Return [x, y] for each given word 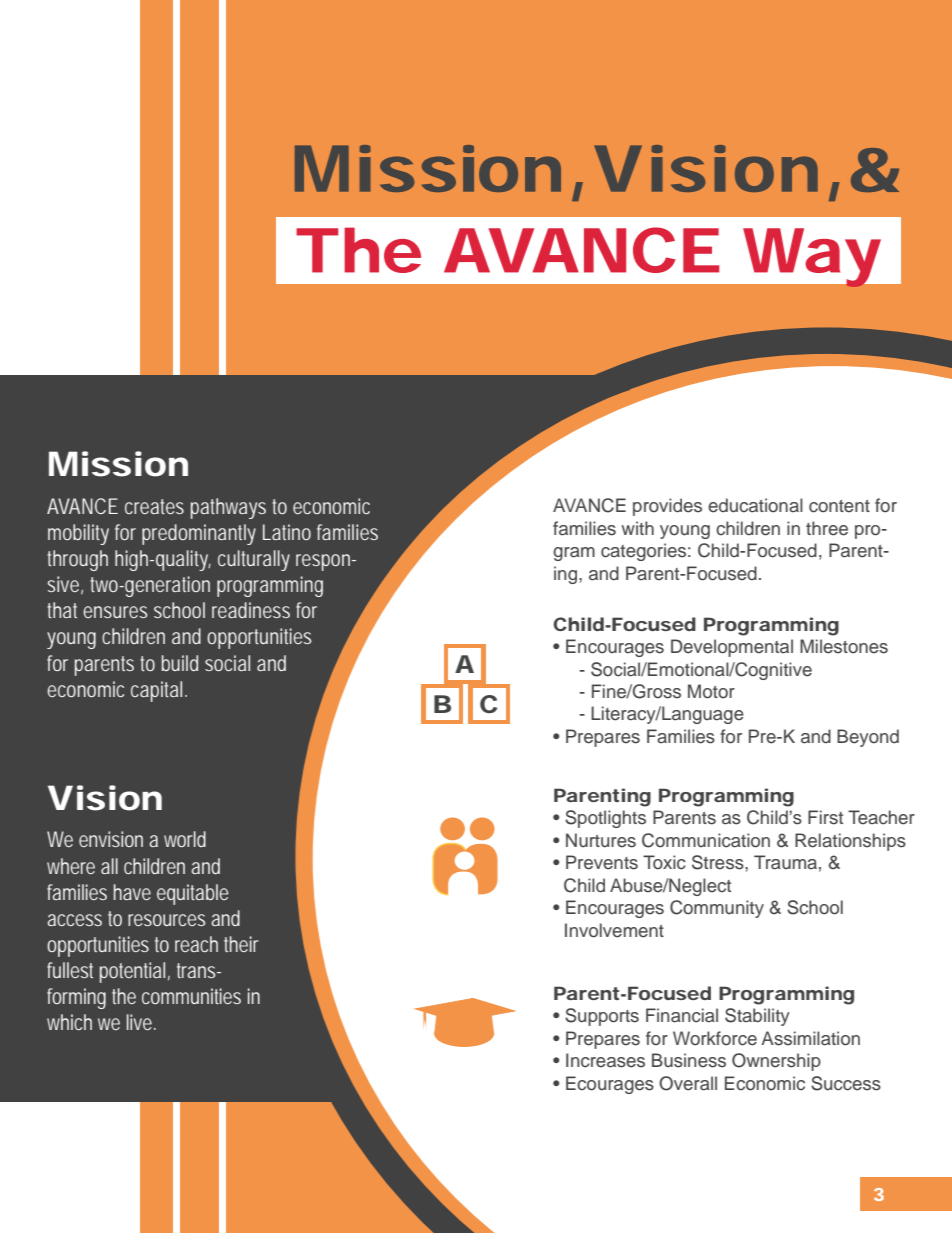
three [827, 528]
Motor [711, 691]
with [637, 528]
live [141, 1022]
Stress [719, 862]
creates [154, 506]
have [132, 892]
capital [159, 691]
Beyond [868, 738]
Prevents [602, 862]
